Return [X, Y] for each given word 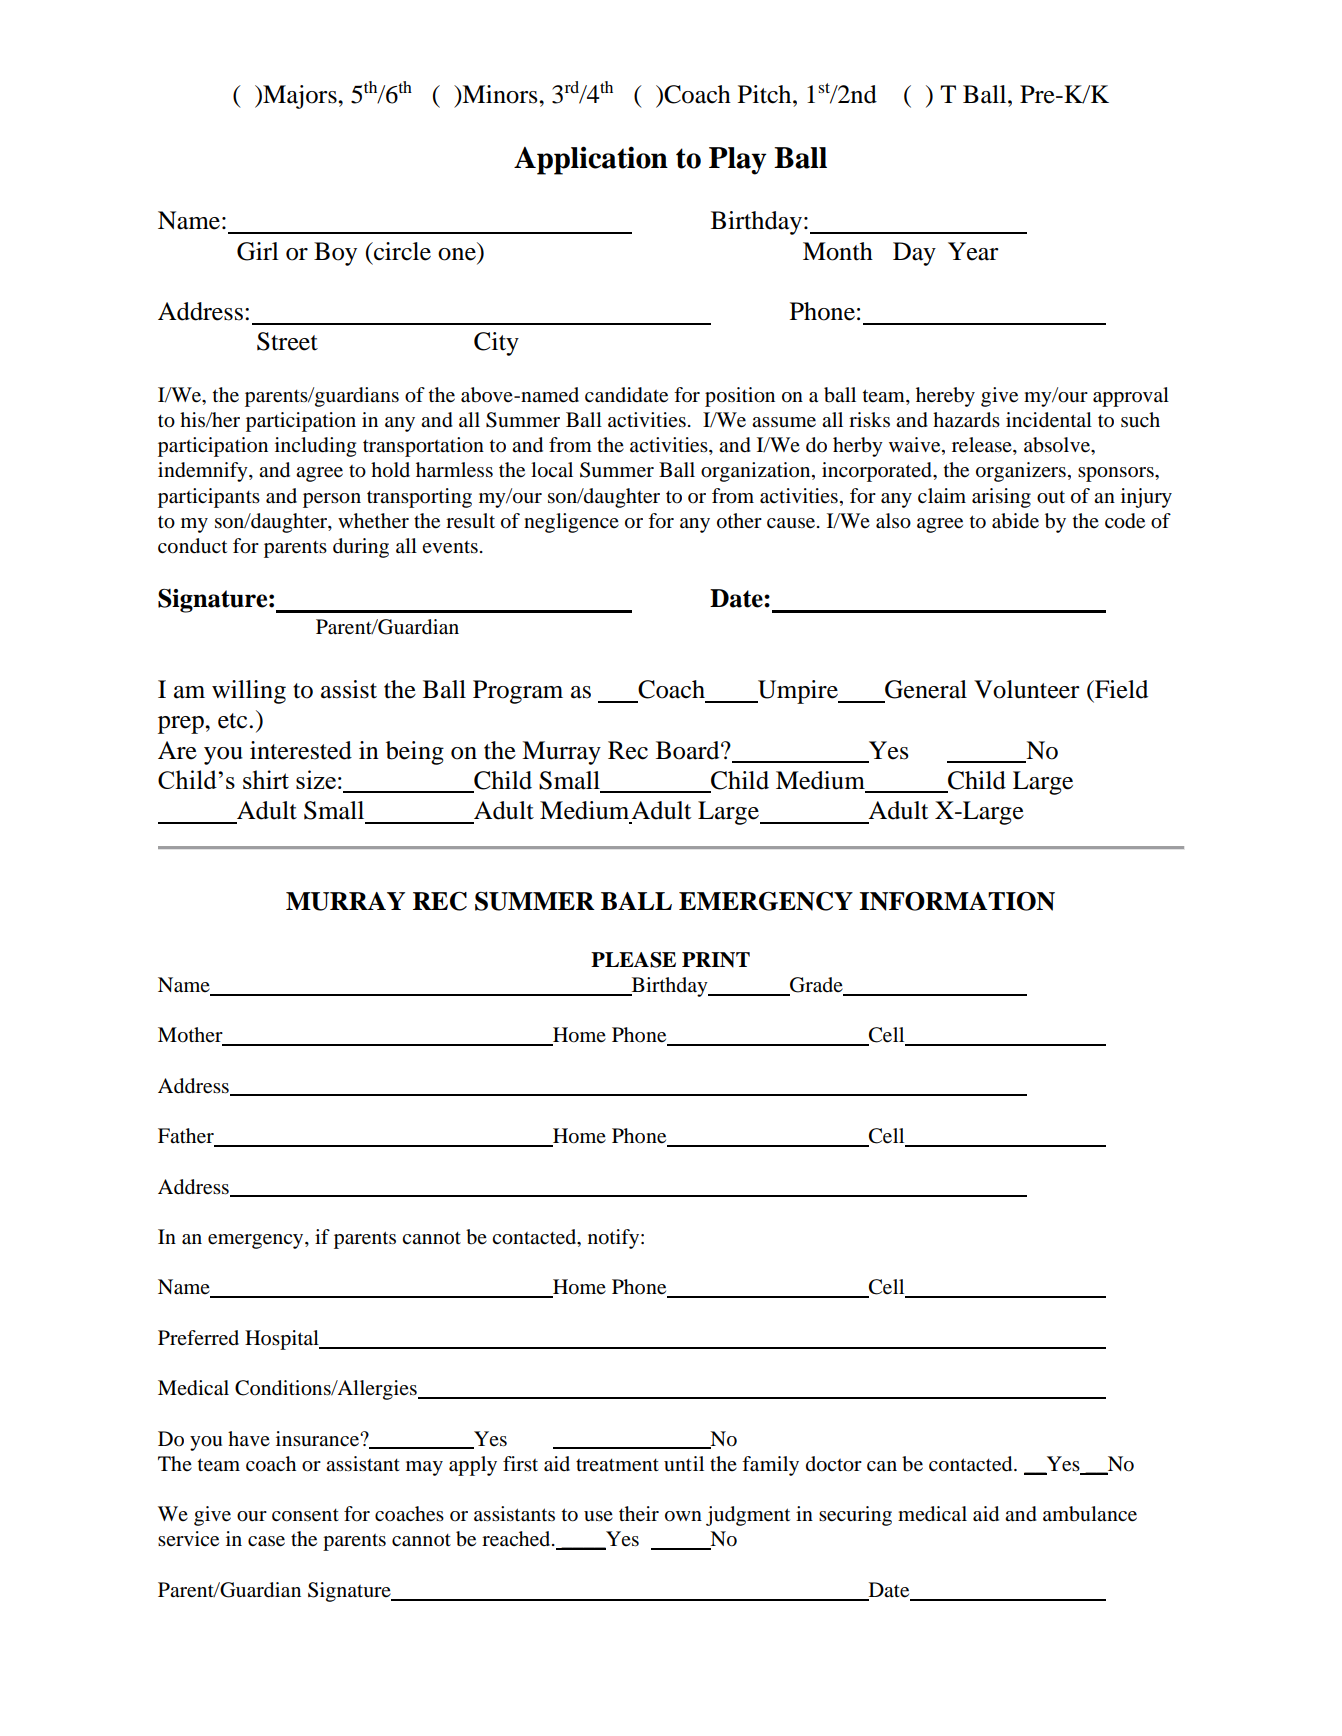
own [683, 1516]
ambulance [1090, 1514]
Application [591, 160]
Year [973, 251]
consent [305, 1515]
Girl [258, 251]
